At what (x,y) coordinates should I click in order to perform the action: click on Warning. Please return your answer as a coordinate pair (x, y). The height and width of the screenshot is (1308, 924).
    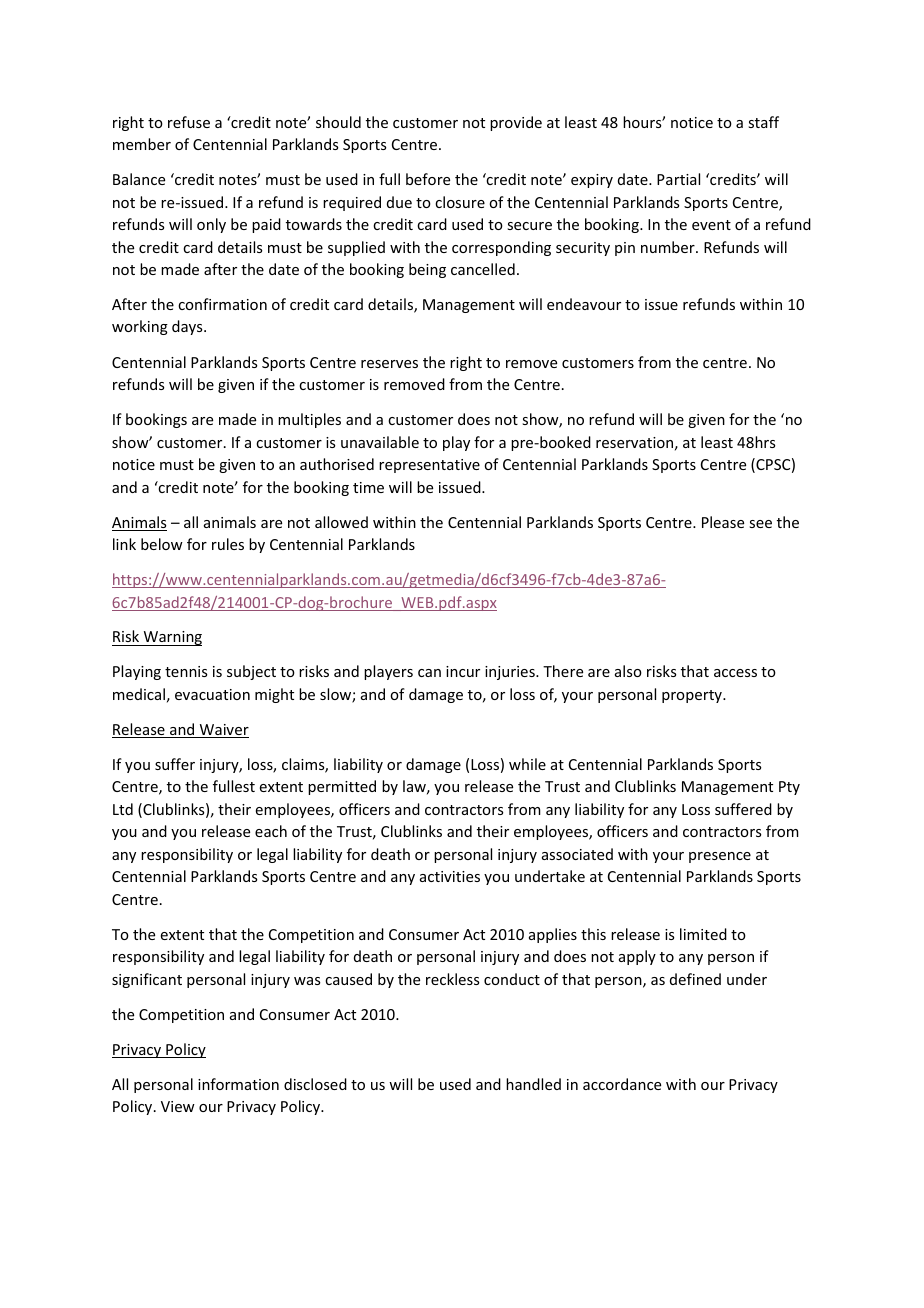
    Looking at the image, I should click on (171, 638).
